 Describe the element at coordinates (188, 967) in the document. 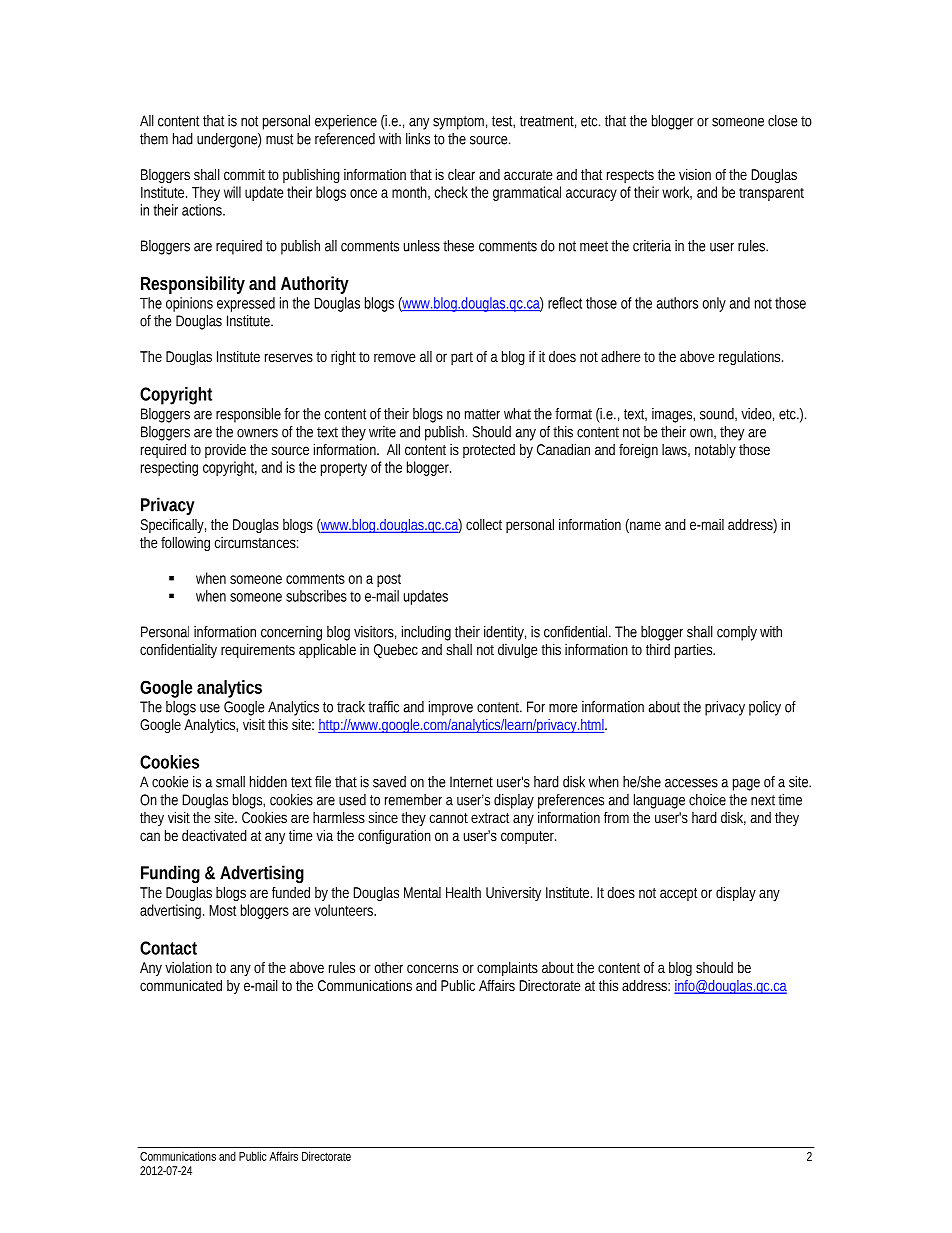

I see `violation` at that location.
